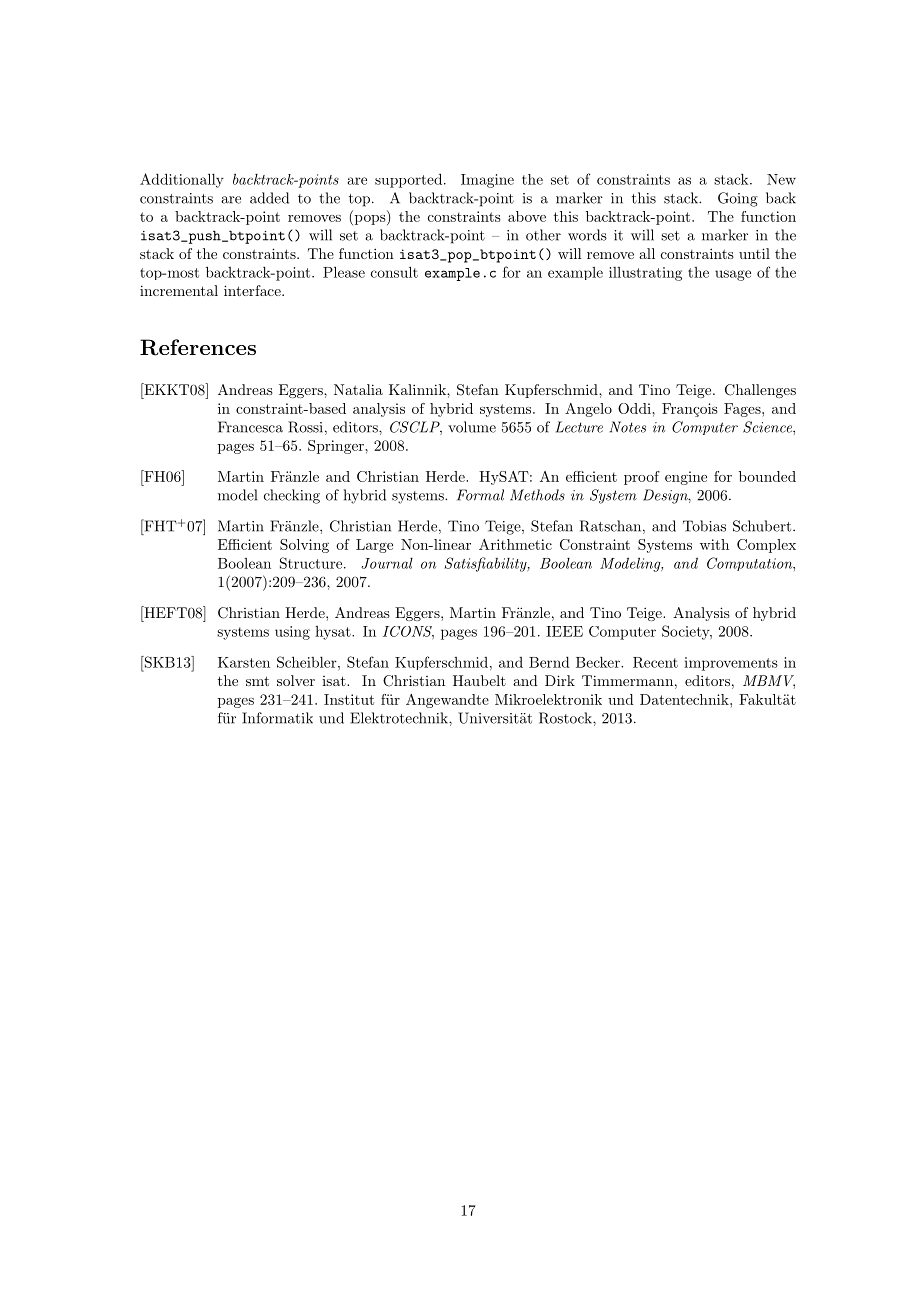  What do you see at coordinates (198, 347) in the screenshot?
I see `References` at bounding box center [198, 347].
